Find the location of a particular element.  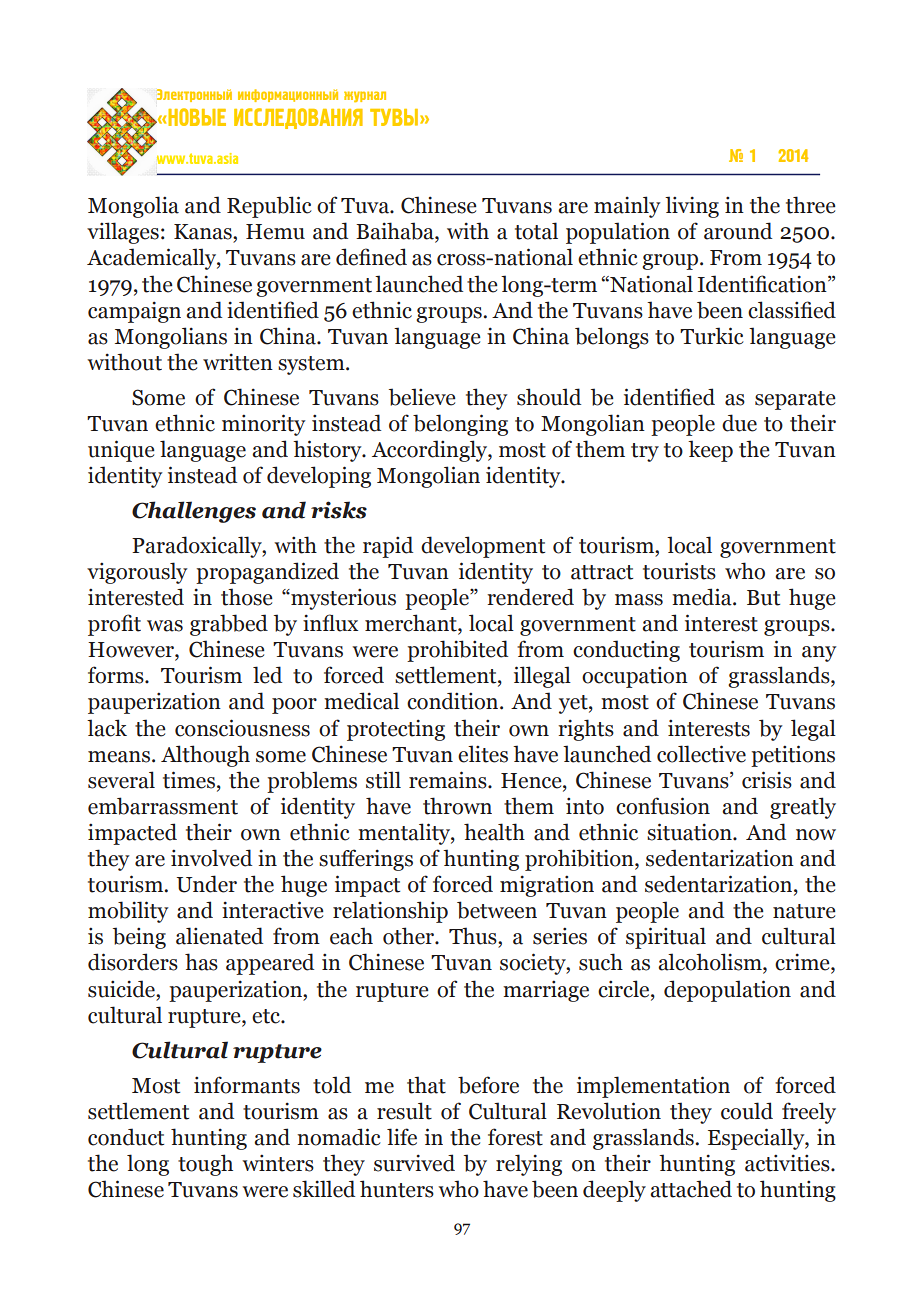

Challenges is located at coordinates (194, 512).
